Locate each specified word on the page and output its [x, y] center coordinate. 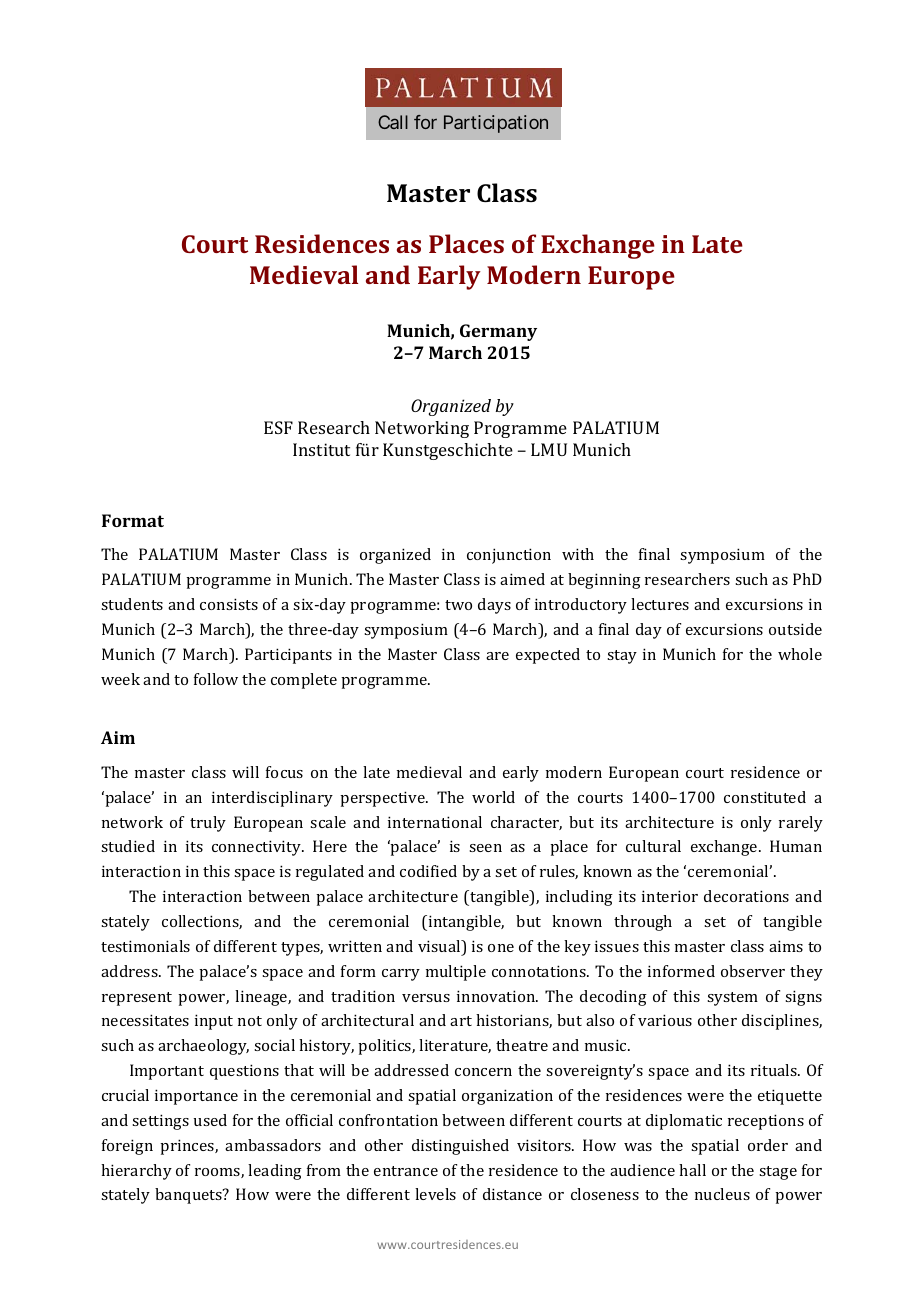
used [210, 1120]
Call [393, 122]
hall [692, 1170]
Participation [496, 124]
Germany [498, 332]
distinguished [460, 1147]
